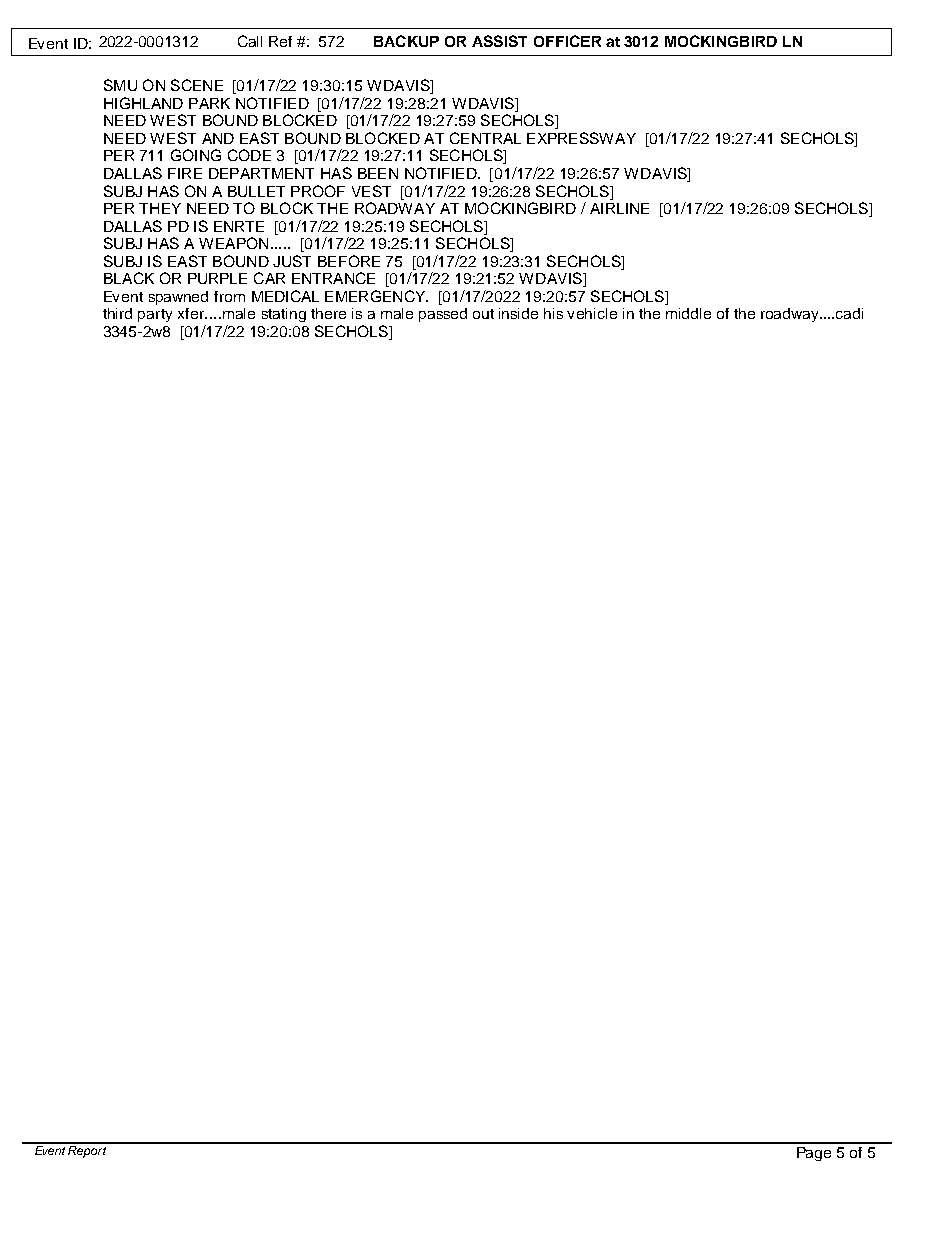 The image size is (952, 1233). What do you see at coordinates (155, 315) in the screenshot?
I see `party` at bounding box center [155, 315].
